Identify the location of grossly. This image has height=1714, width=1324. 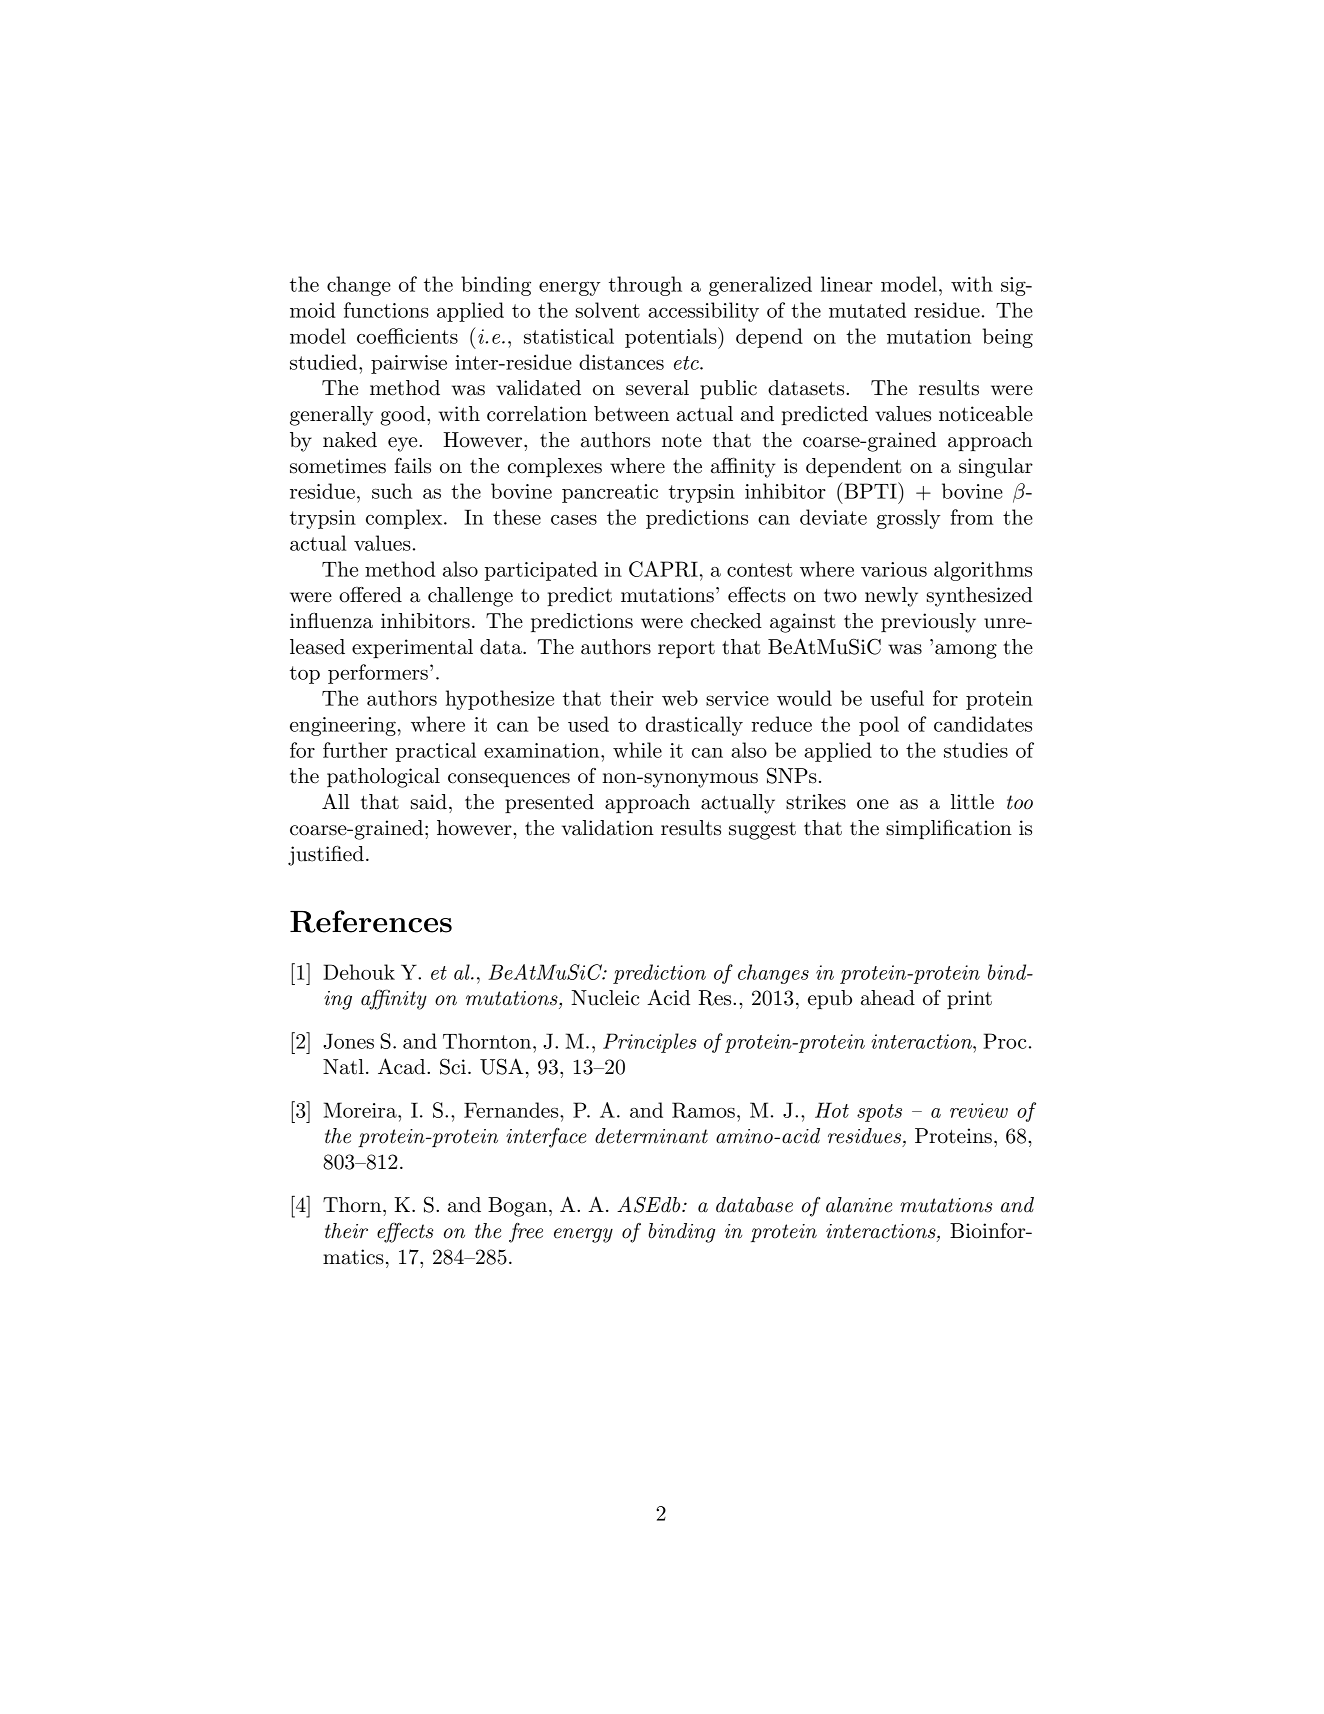
(909, 519).
